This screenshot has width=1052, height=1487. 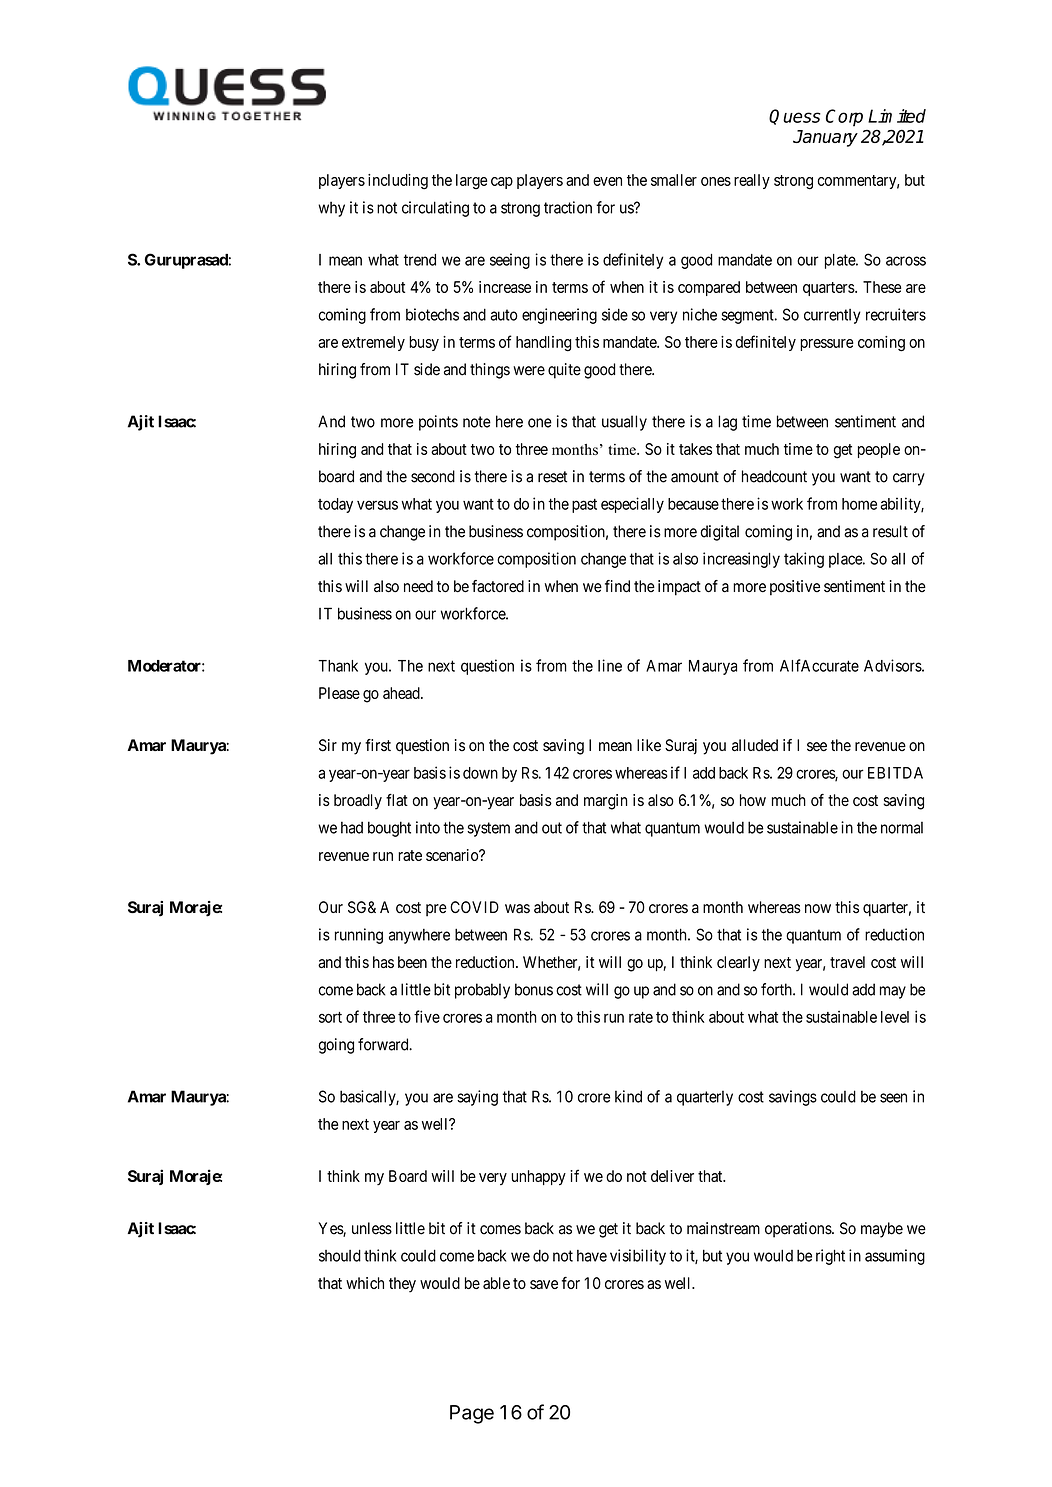 What do you see at coordinates (534, 989) in the screenshot?
I see `bonus` at bounding box center [534, 989].
